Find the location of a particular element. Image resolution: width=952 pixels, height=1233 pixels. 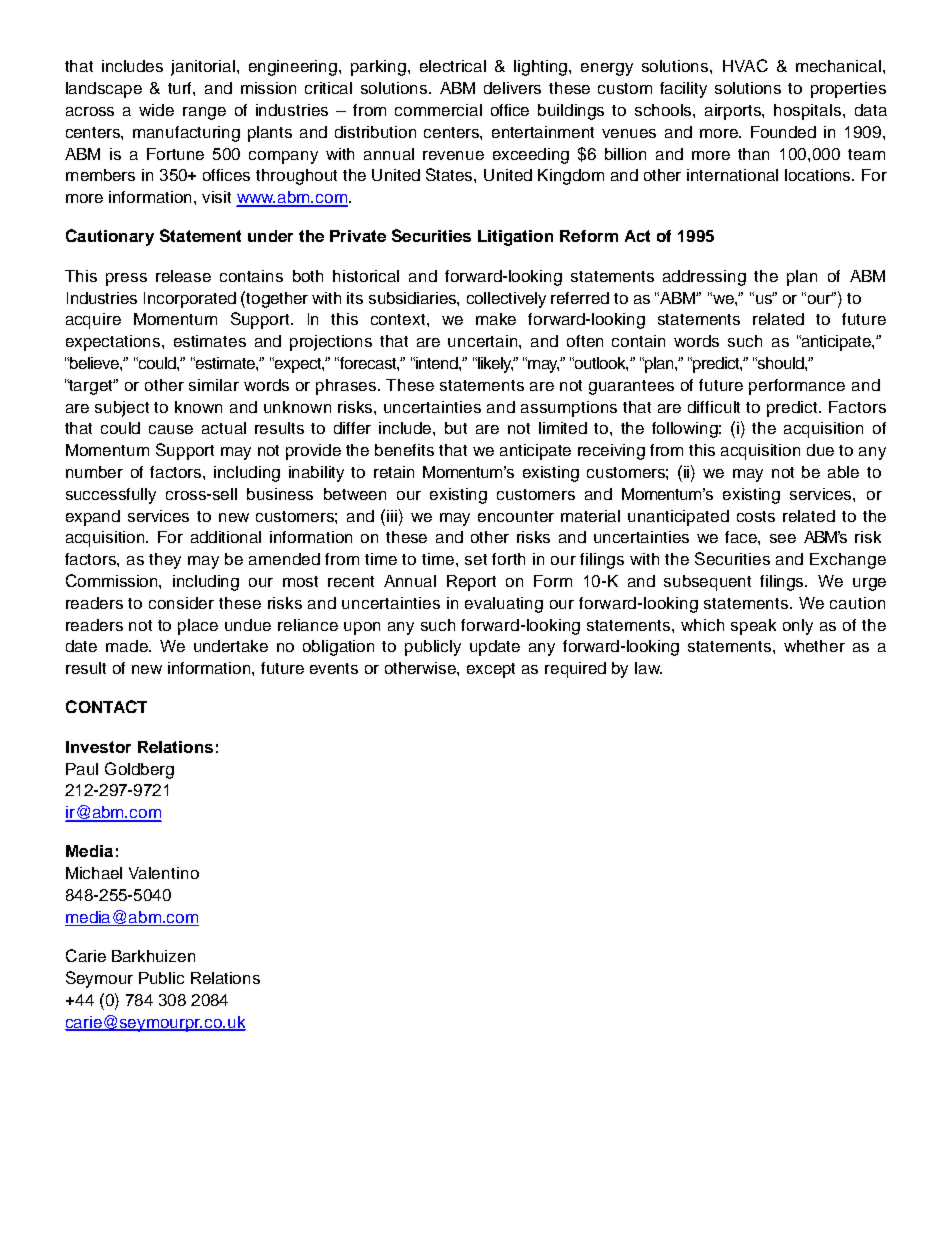

except is located at coordinates (491, 670).
